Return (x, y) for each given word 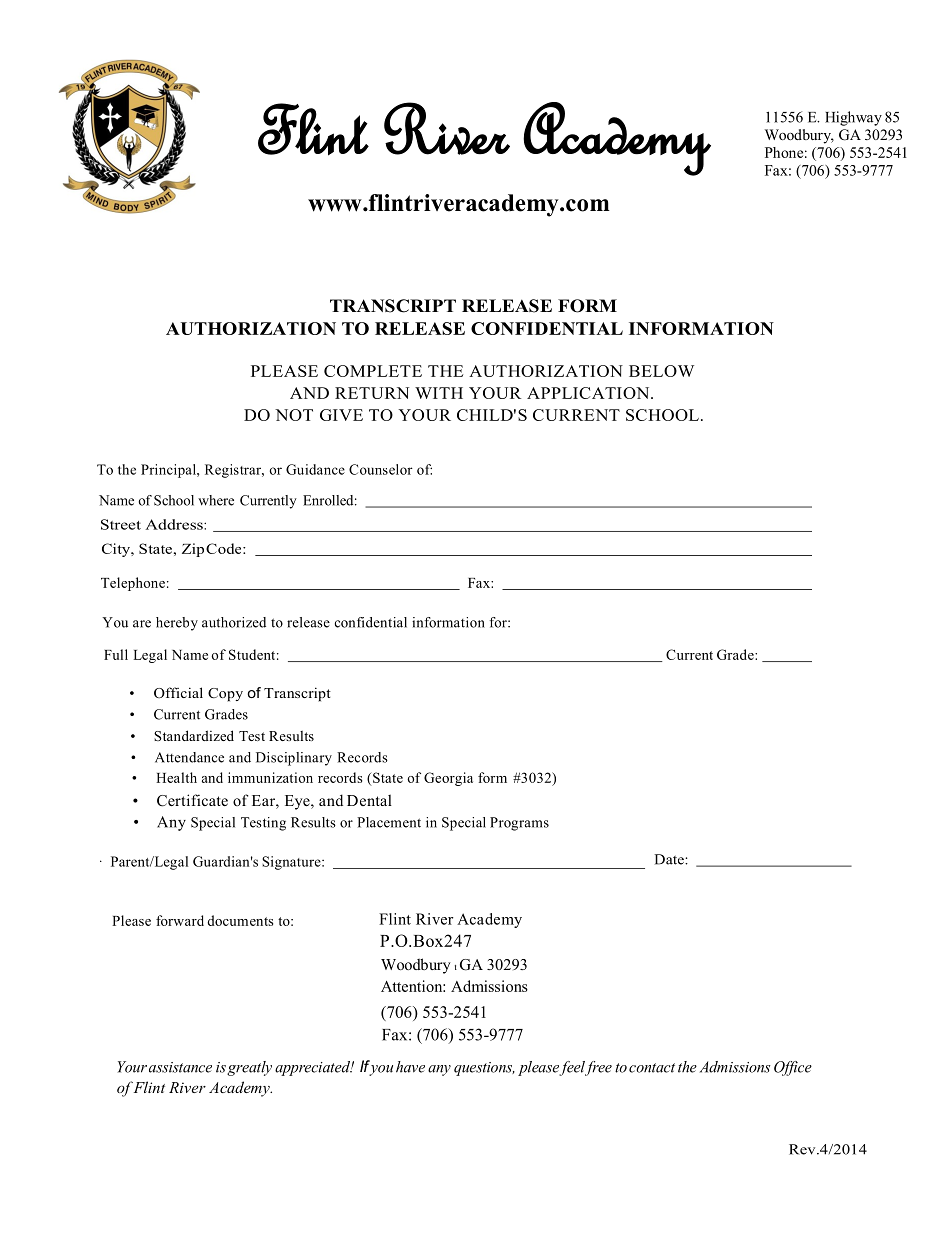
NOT (294, 415)
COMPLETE (373, 371)
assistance (180, 1067)
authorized (234, 622)
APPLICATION (589, 393)
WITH (439, 393)
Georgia (448, 779)
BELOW (661, 371)
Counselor (381, 469)
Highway (853, 118)
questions (484, 1069)
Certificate (192, 800)
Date (670, 859)
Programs (519, 824)
